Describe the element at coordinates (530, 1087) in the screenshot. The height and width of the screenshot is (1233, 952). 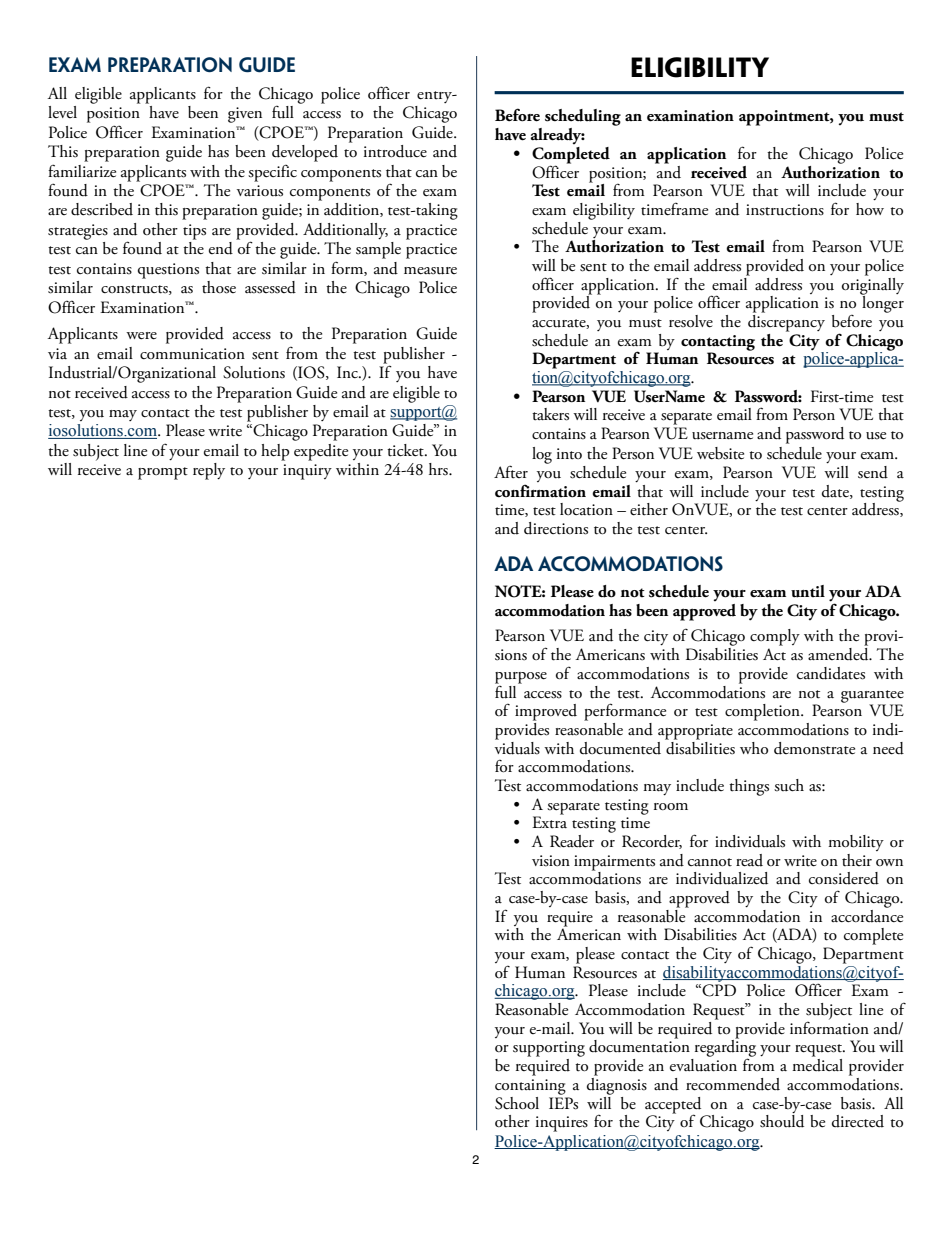
I see `containing` at that location.
